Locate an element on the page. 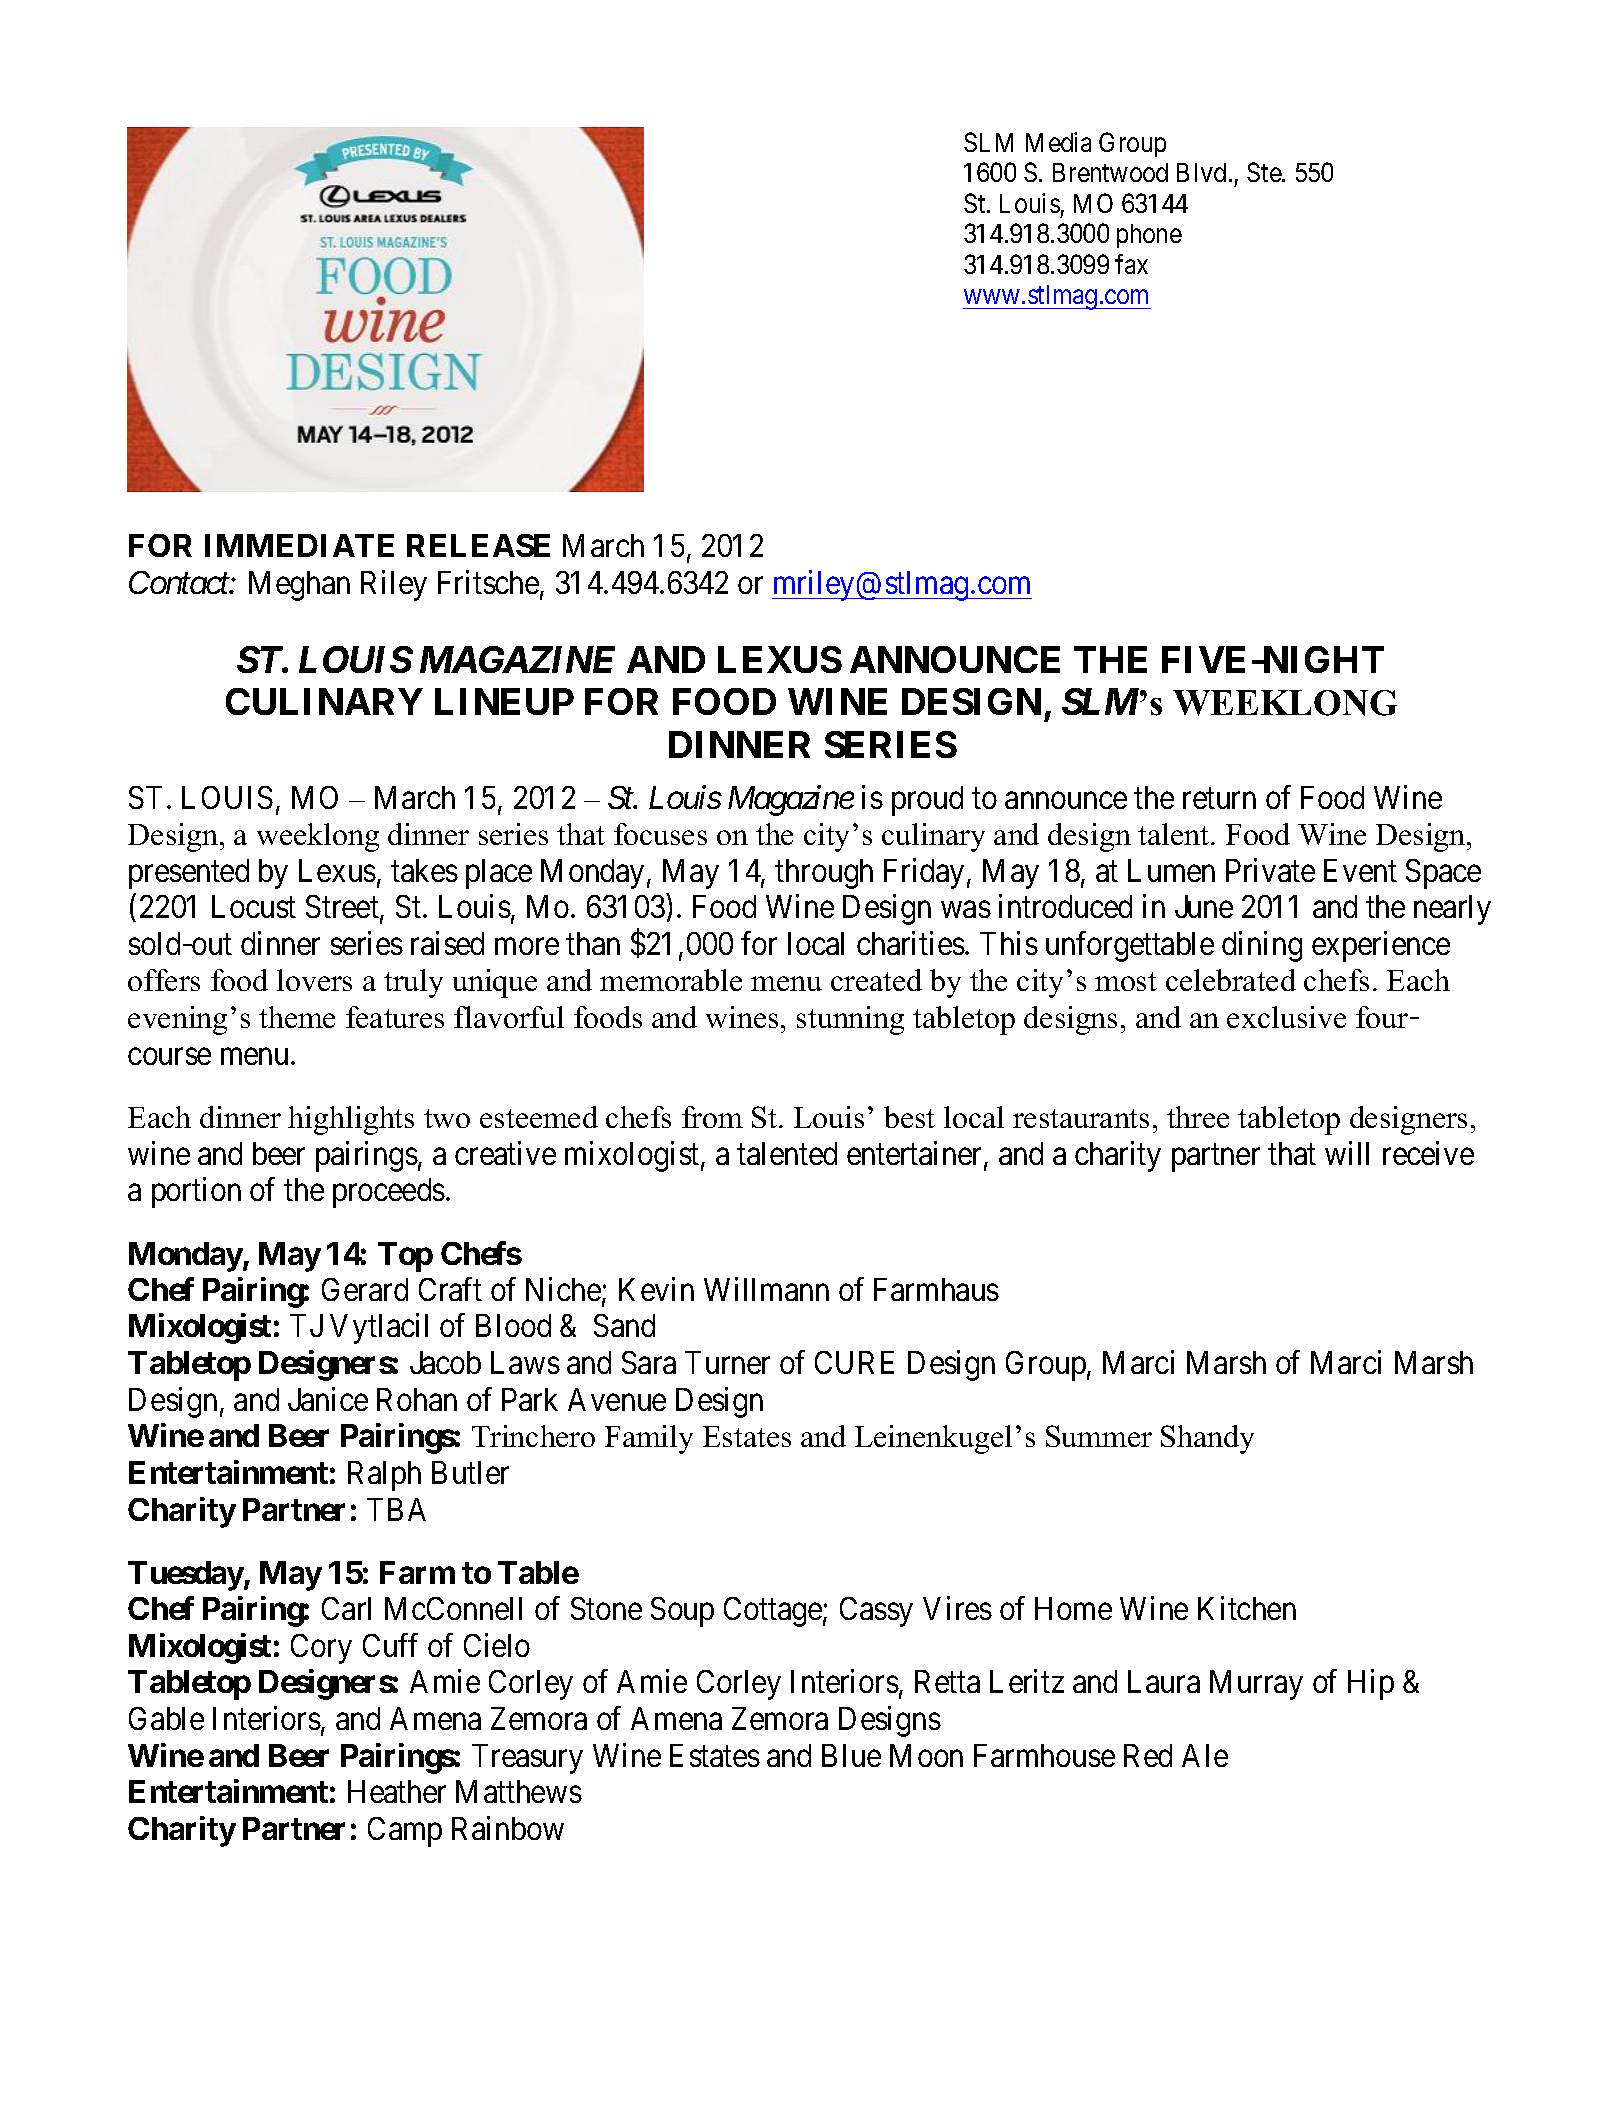  exclusive is located at coordinates (1286, 1017).
